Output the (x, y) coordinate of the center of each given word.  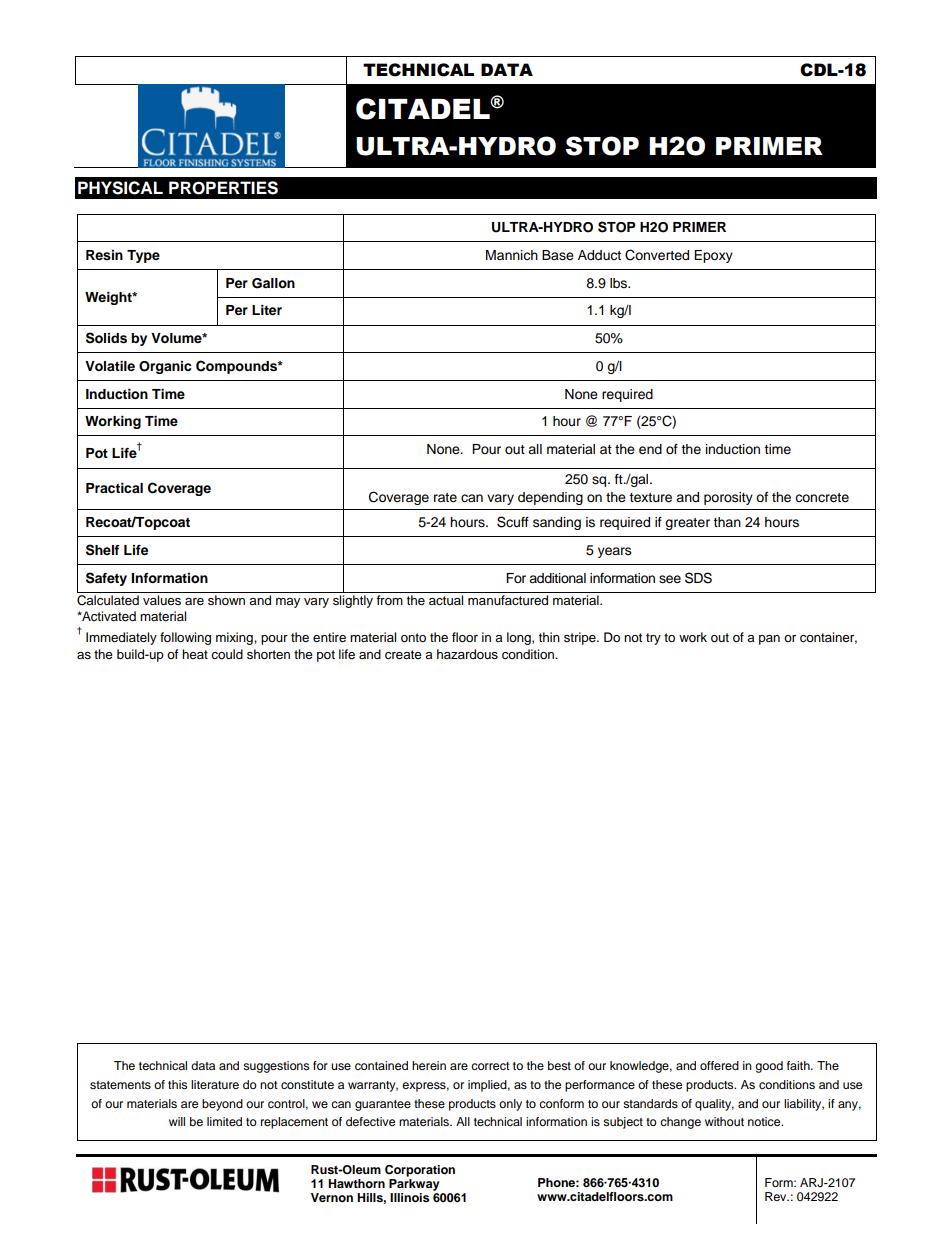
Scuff (513, 522)
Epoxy (713, 256)
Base (558, 255)
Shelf (102, 550)
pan (769, 640)
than (727, 522)
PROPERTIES (223, 188)
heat (195, 654)
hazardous (467, 654)
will (177, 1121)
